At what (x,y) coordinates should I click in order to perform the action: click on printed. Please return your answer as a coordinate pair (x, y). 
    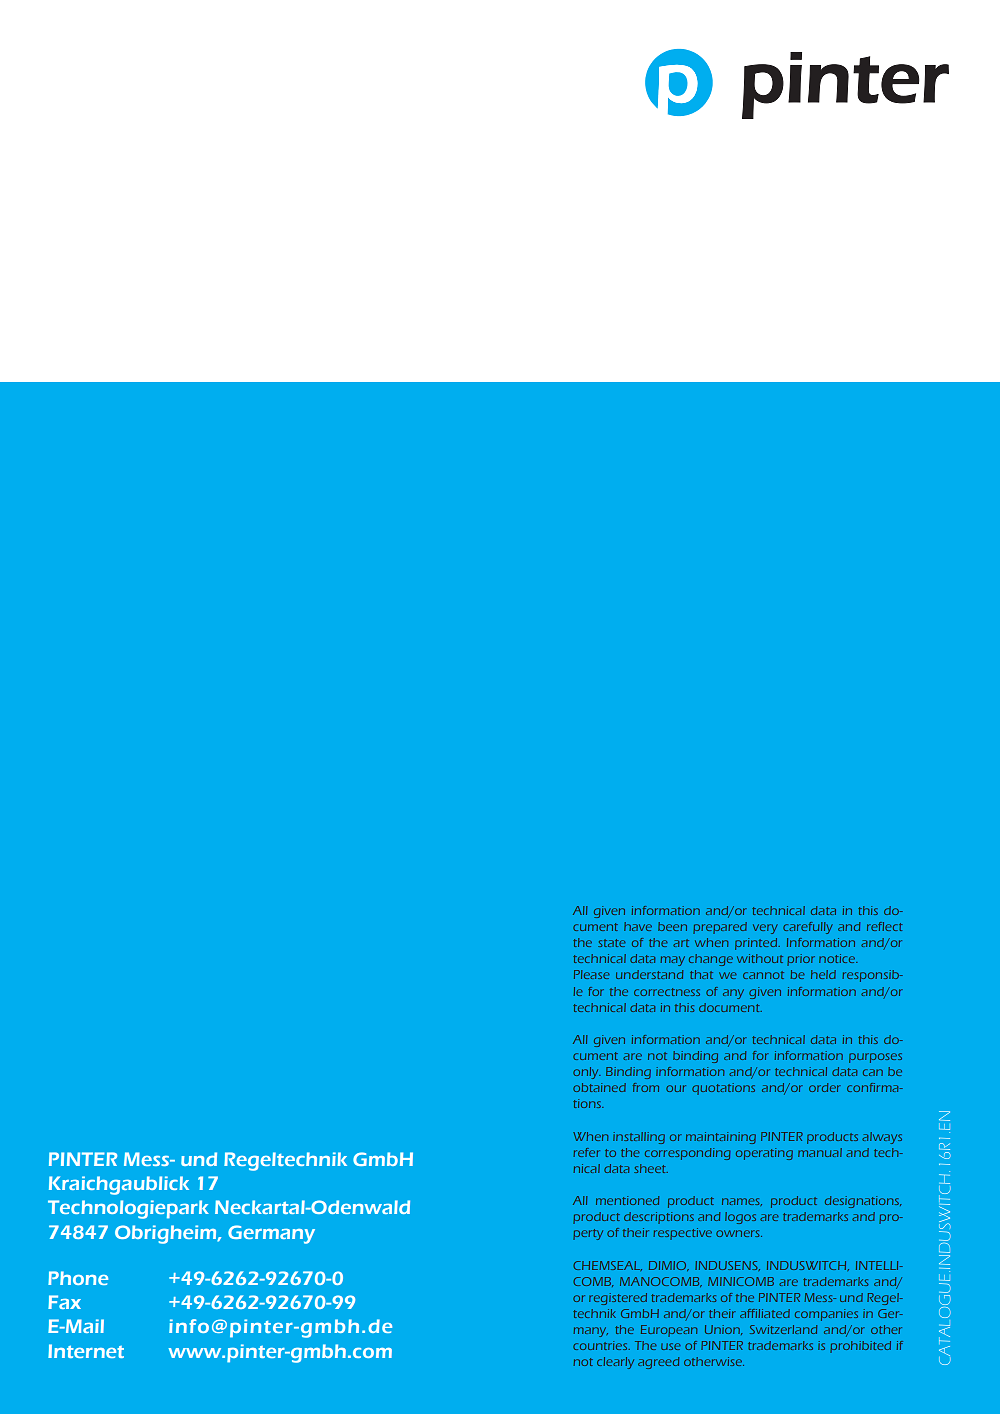
    Looking at the image, I should click on (757, 944).
